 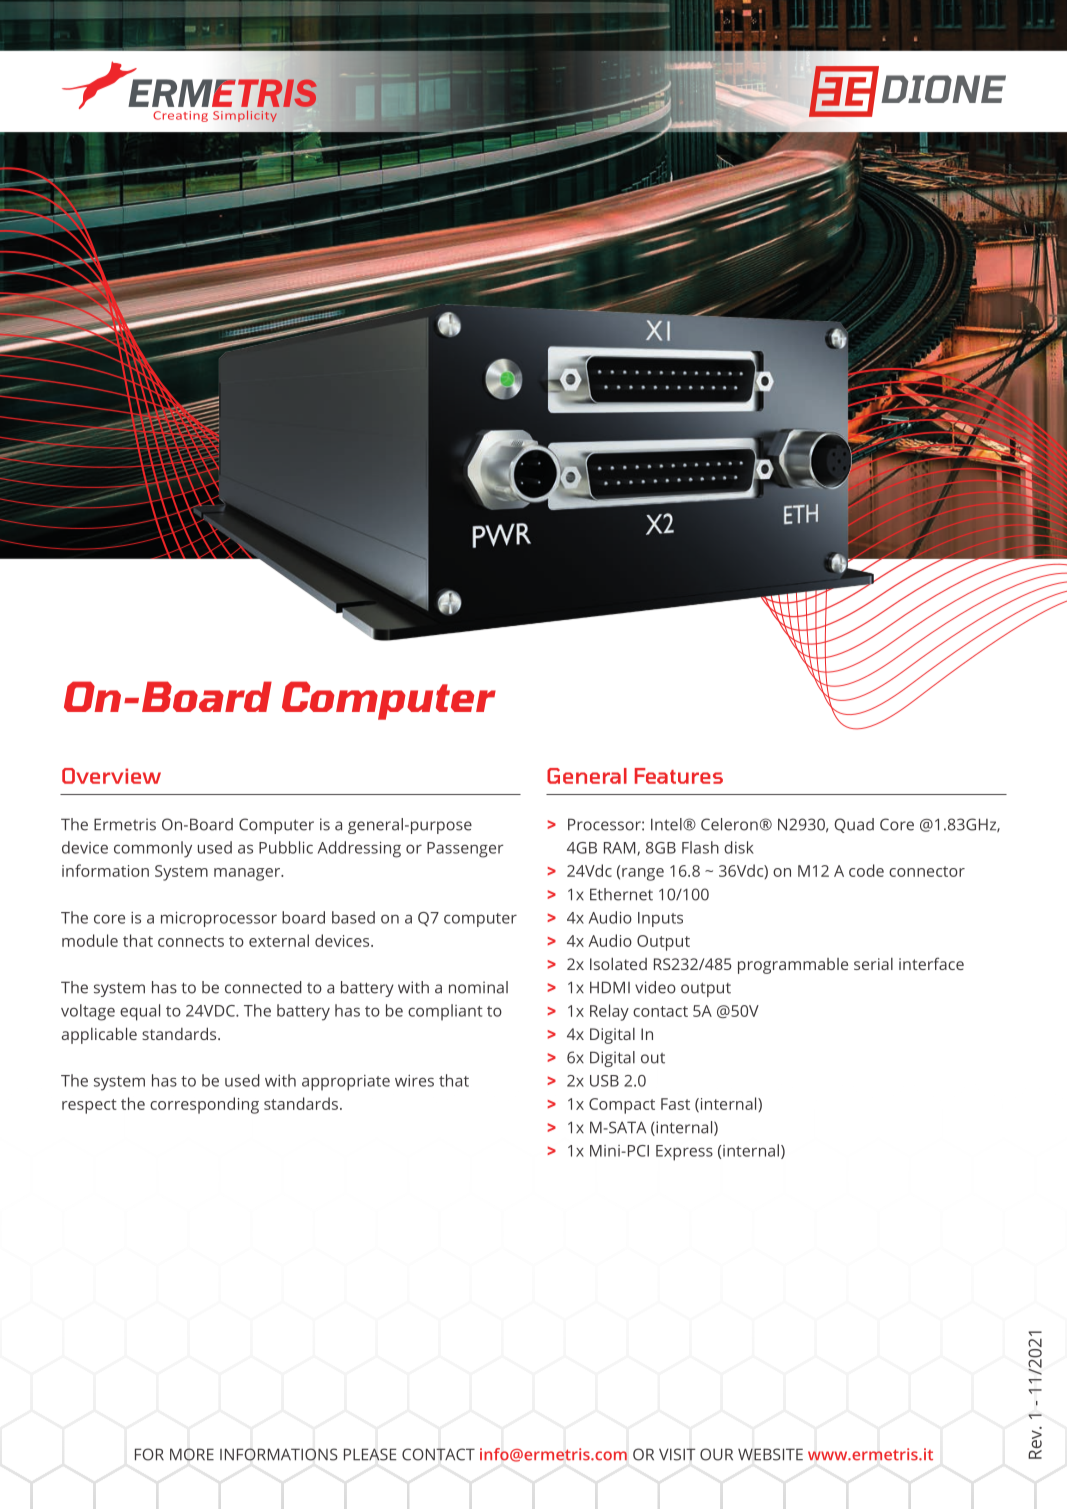 What do you see at coordinates (854, 825) in the screenshot?
I see `Quad` at bounding box center [854, 825].
